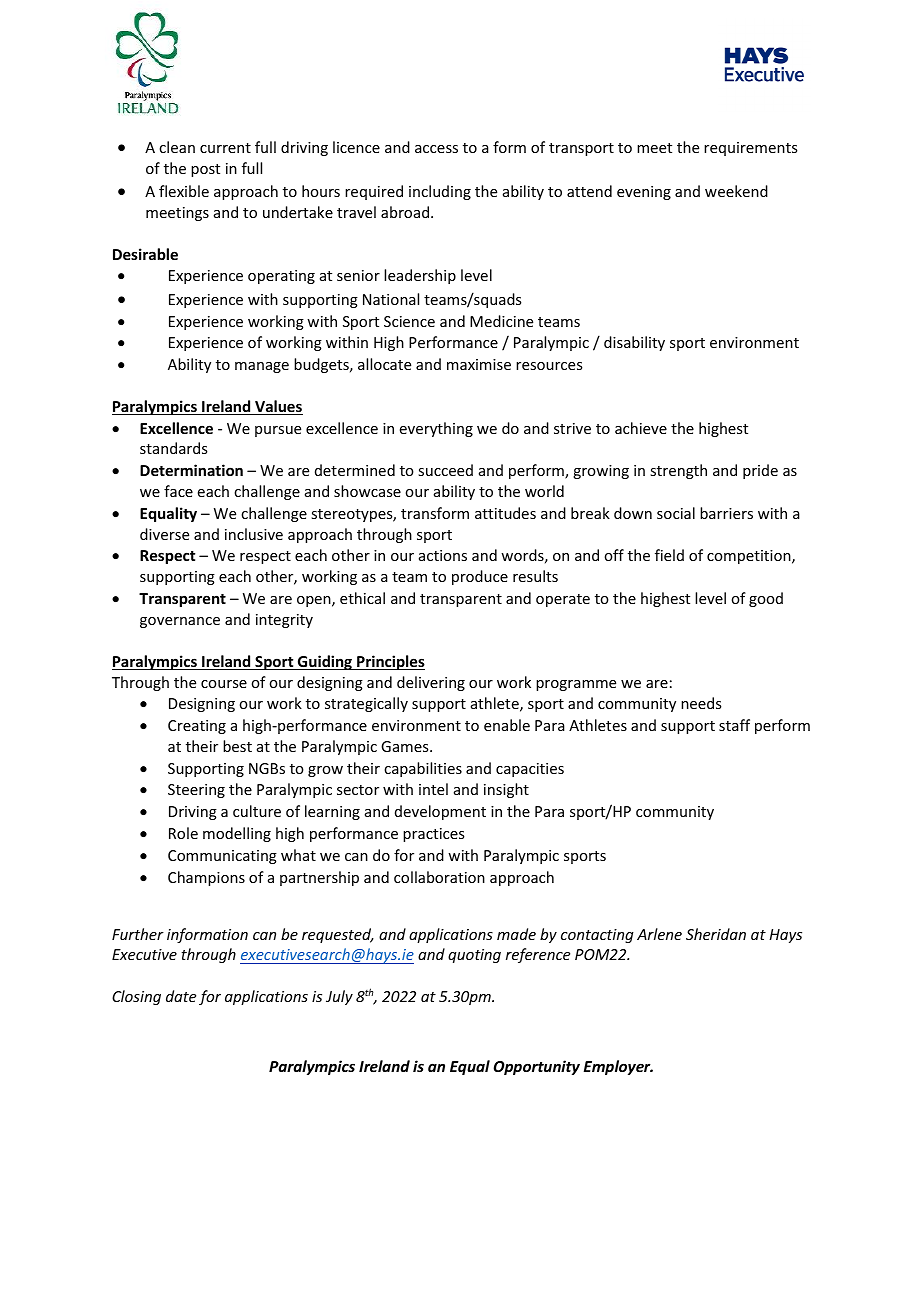 The width and height of the screenshot is (924, 1308). Describe the element at coordinates (480, 577) in the screenshot. I see `produce` at that location.
